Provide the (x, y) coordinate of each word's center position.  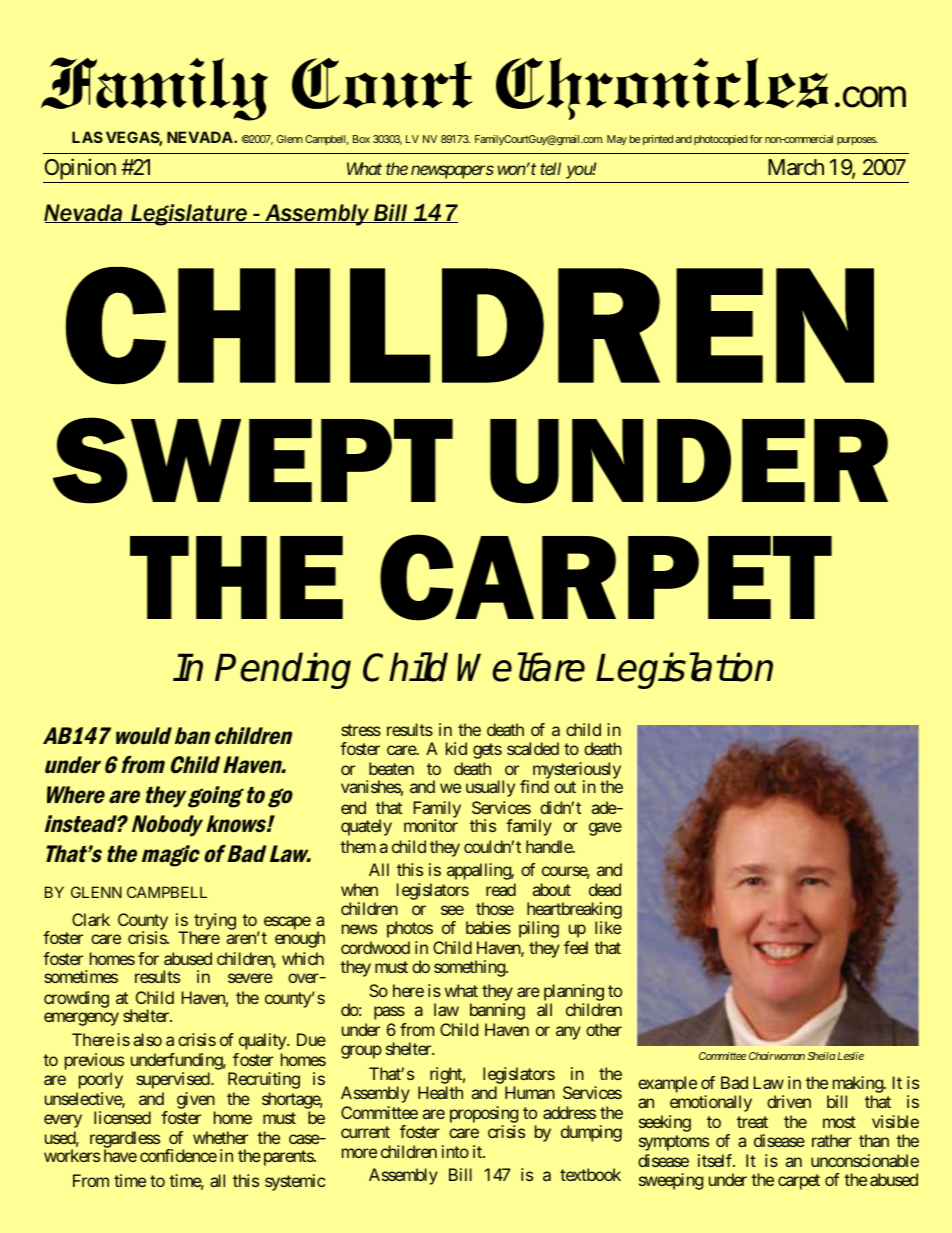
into (455, 1151)
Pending (283, 671)
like (608, 927)
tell (550, 168)
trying (215, 921)
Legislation (684, 671)
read (501, 889)
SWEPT (253, 460)
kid (456, 748)
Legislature (189, 215)
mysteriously (577, 771)
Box (361, 139)
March (796, 167)
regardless (125, 1140)
